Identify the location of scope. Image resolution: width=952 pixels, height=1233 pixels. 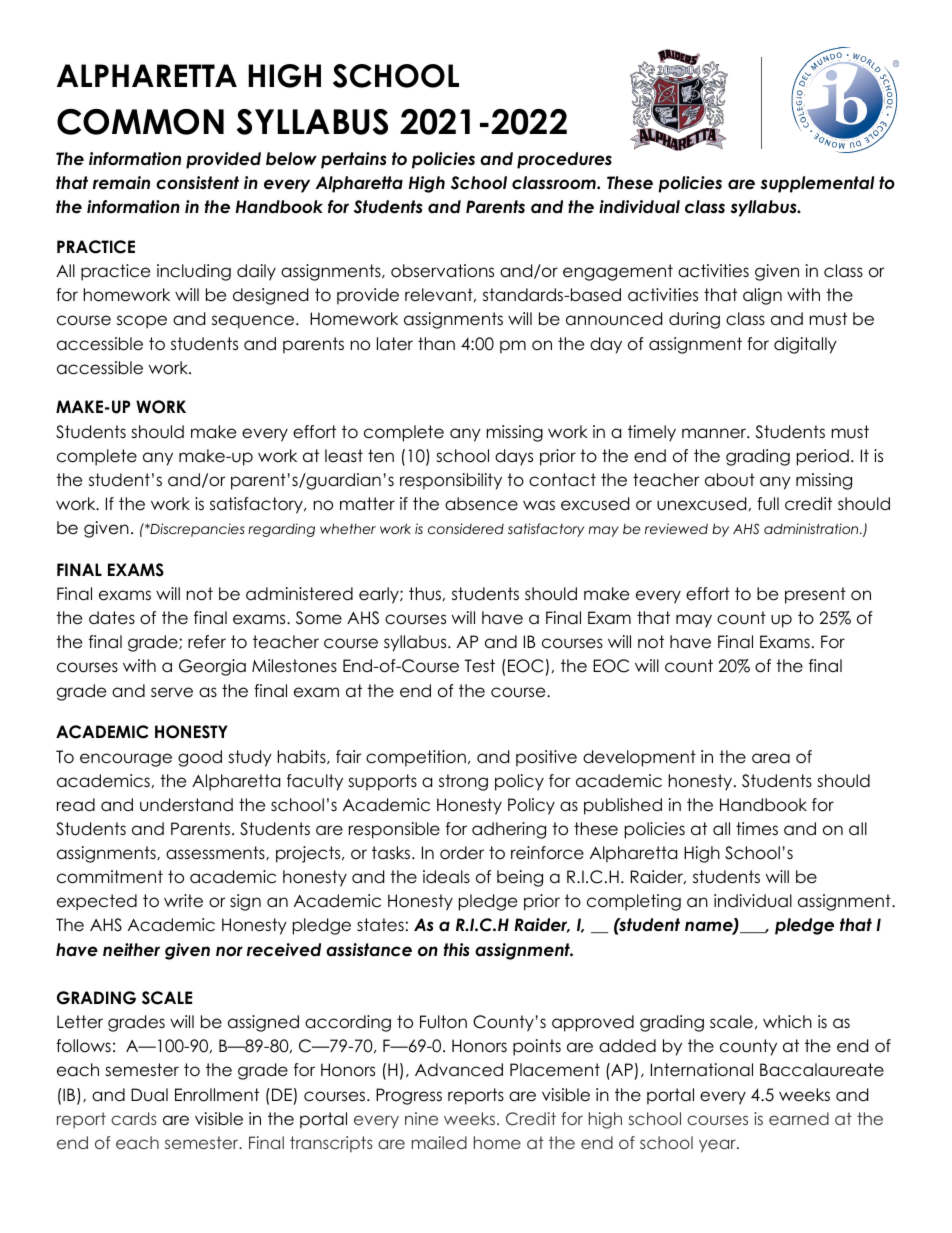
(142, 322).
